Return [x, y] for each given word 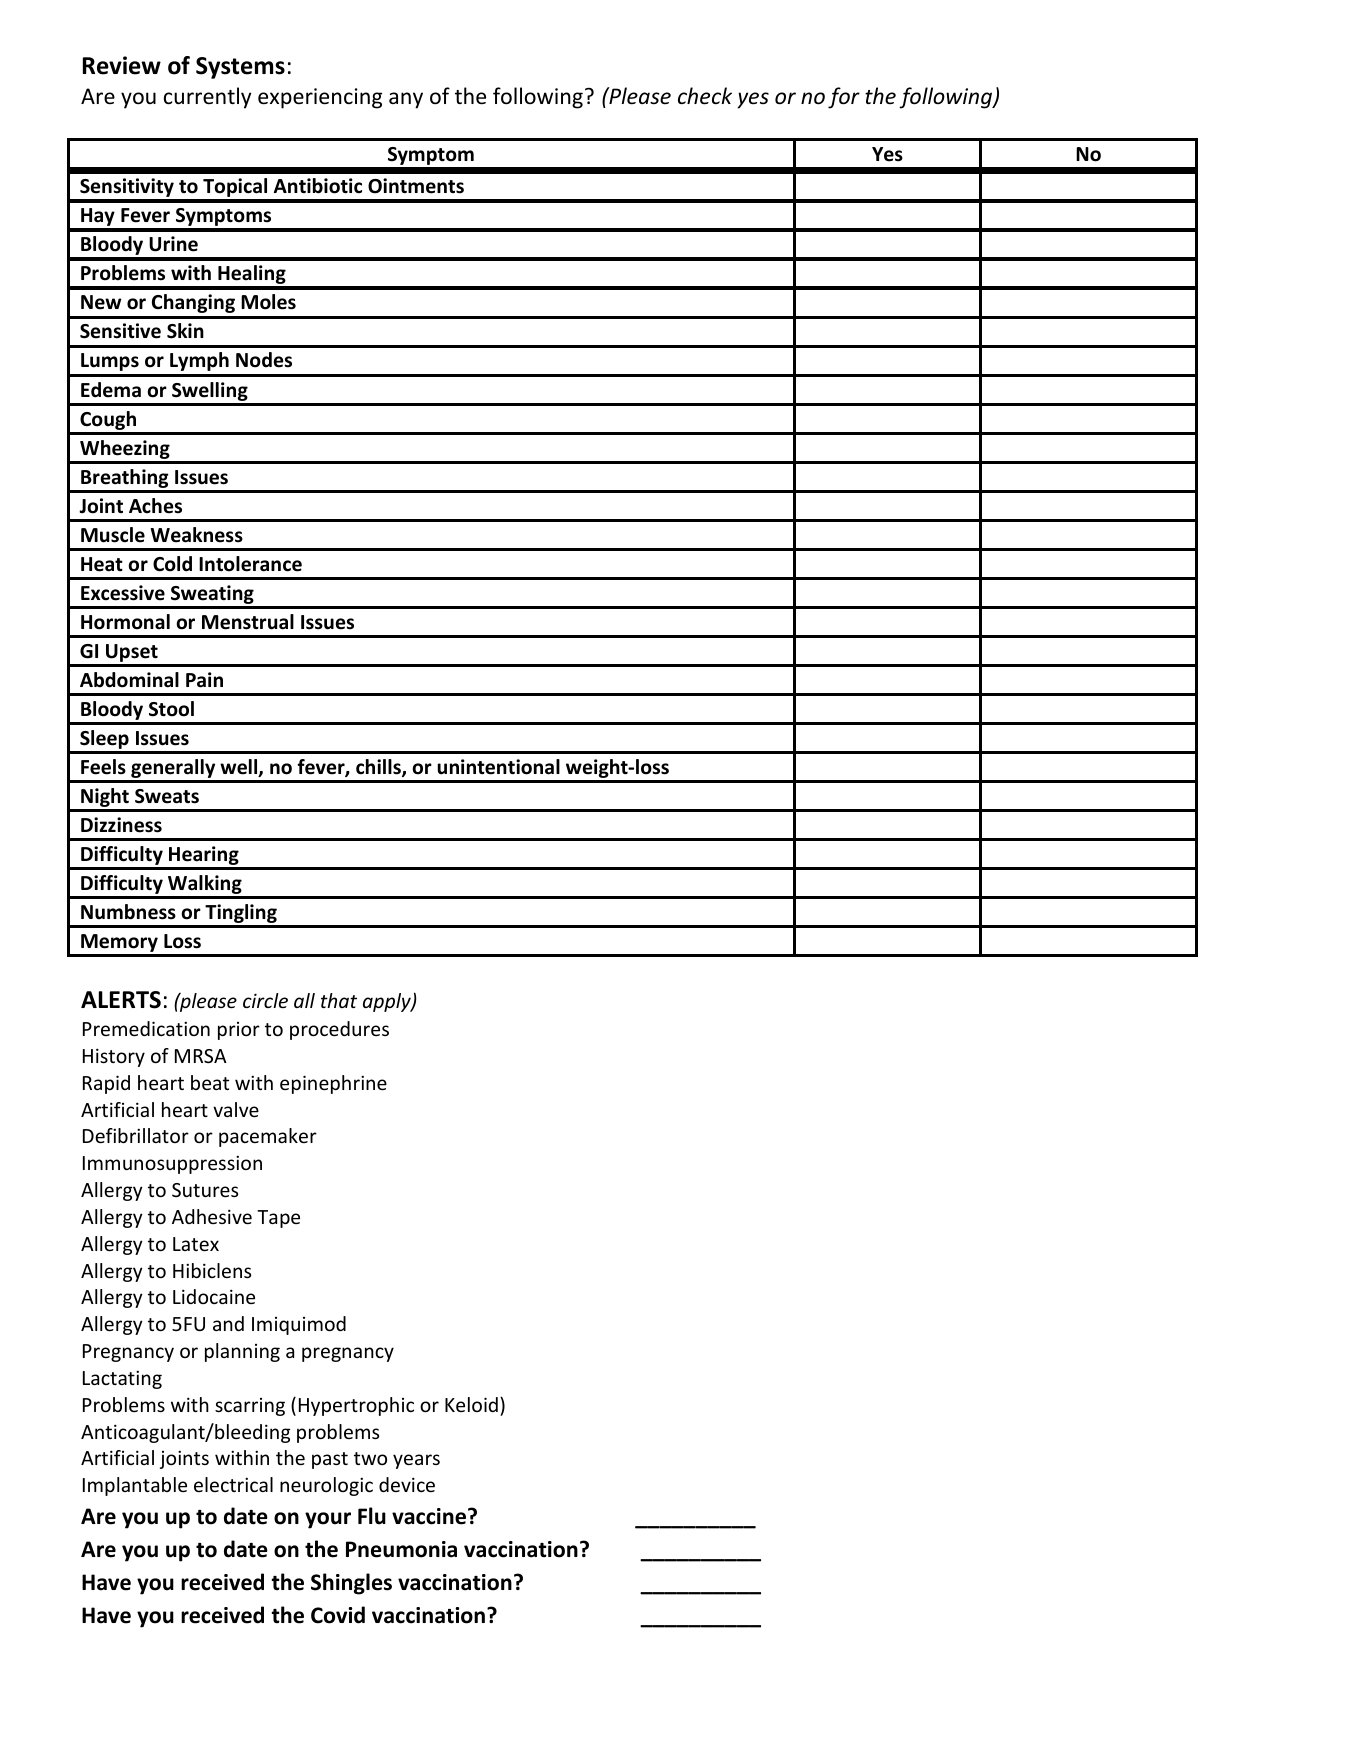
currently [207, 98]
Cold [172, 564]
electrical [233, 1484]
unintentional [498, 767]
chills [379, 768]
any [406, 100]
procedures [339, 1030]
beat [210, 1082]
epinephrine [333, 1084]
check [705, 96]
